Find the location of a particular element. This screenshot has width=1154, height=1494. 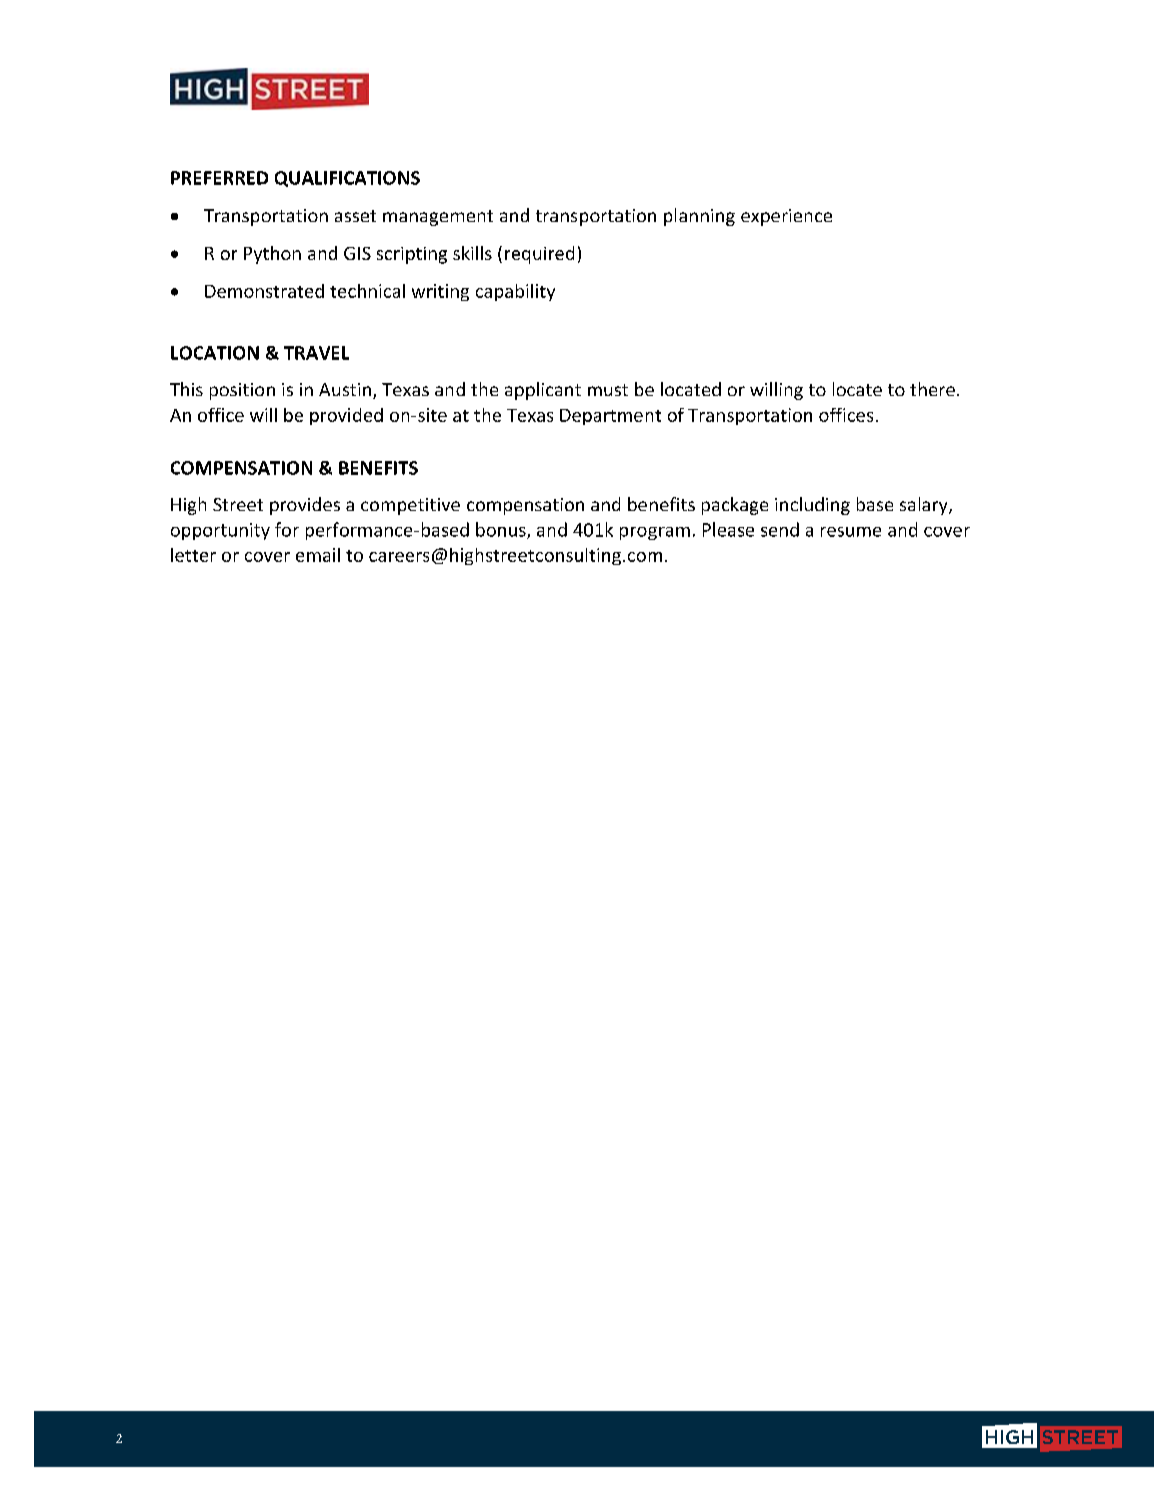

PREFERRED is located at coordinates (219, 178).
